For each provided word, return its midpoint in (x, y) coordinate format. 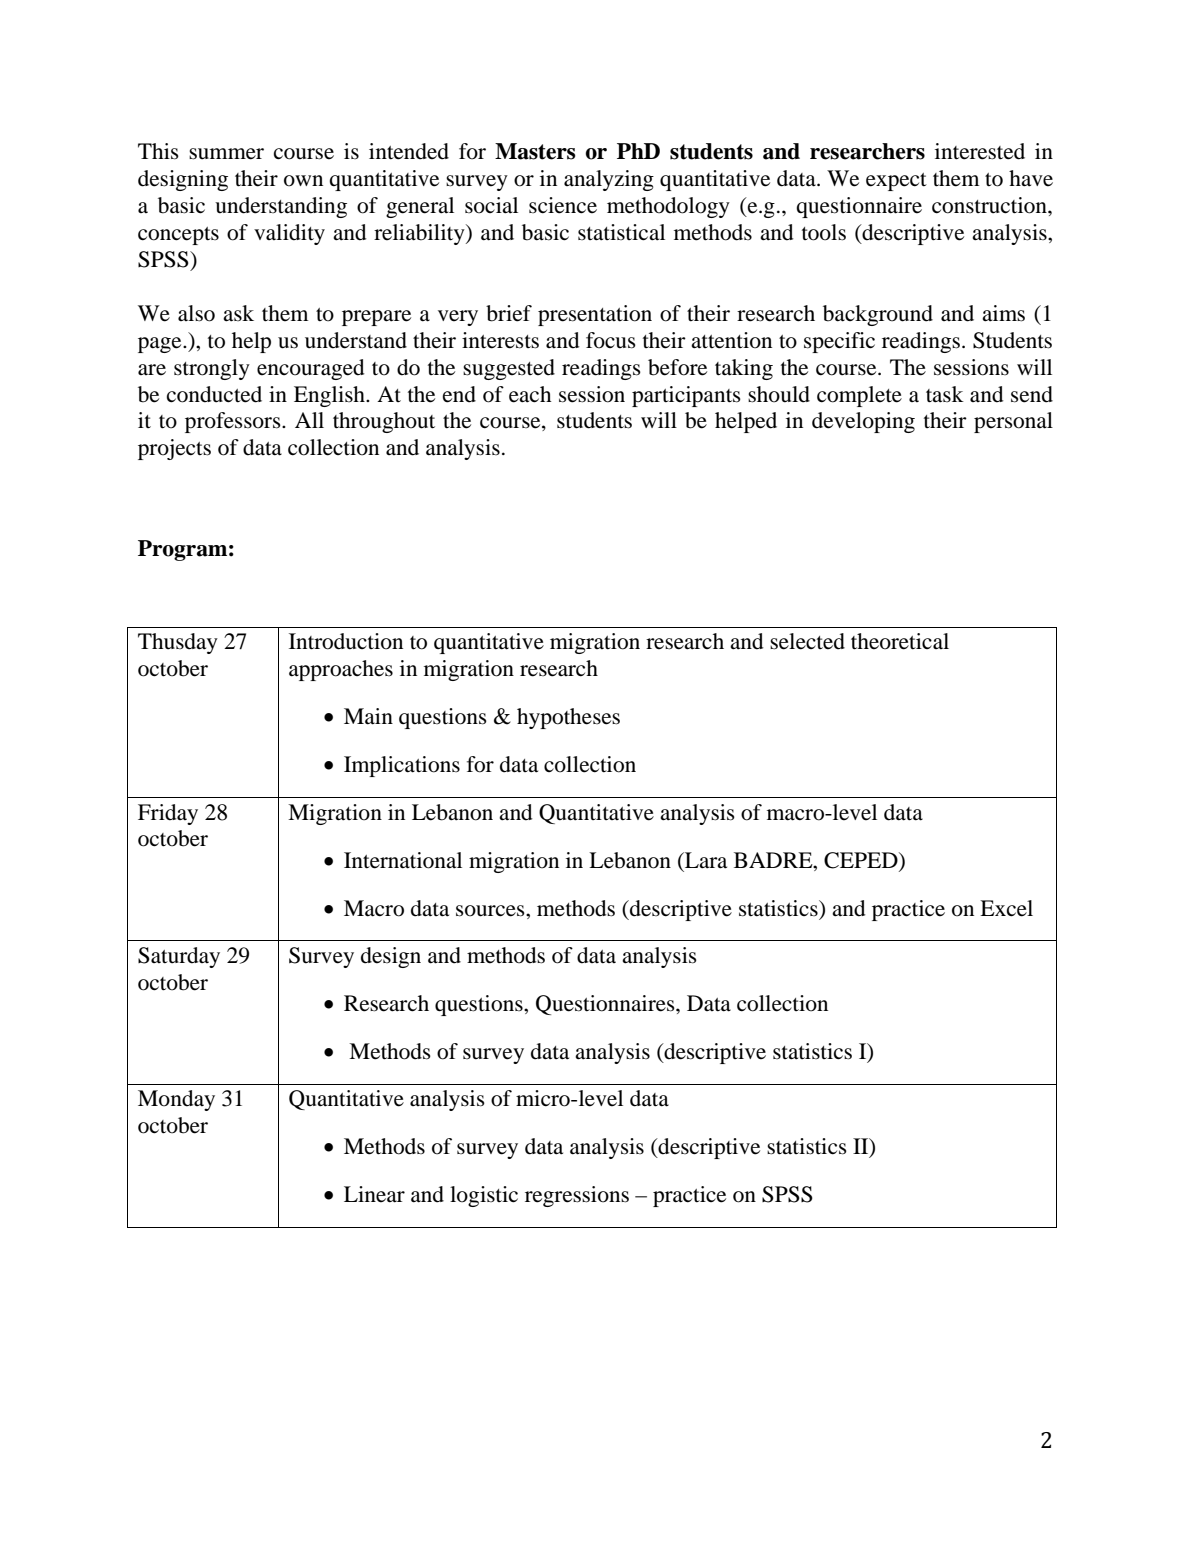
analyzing (609, 180)
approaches (341, 670)
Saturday (179, 957)
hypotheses (568, 718)
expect (896, 182)
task (945, 394)
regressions (577, 1196)
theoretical (900, 641)
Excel (1006, 908)
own (303, 181)
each (530, 394)
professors (234, 422)
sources (491, 911)
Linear (374, 1194)
